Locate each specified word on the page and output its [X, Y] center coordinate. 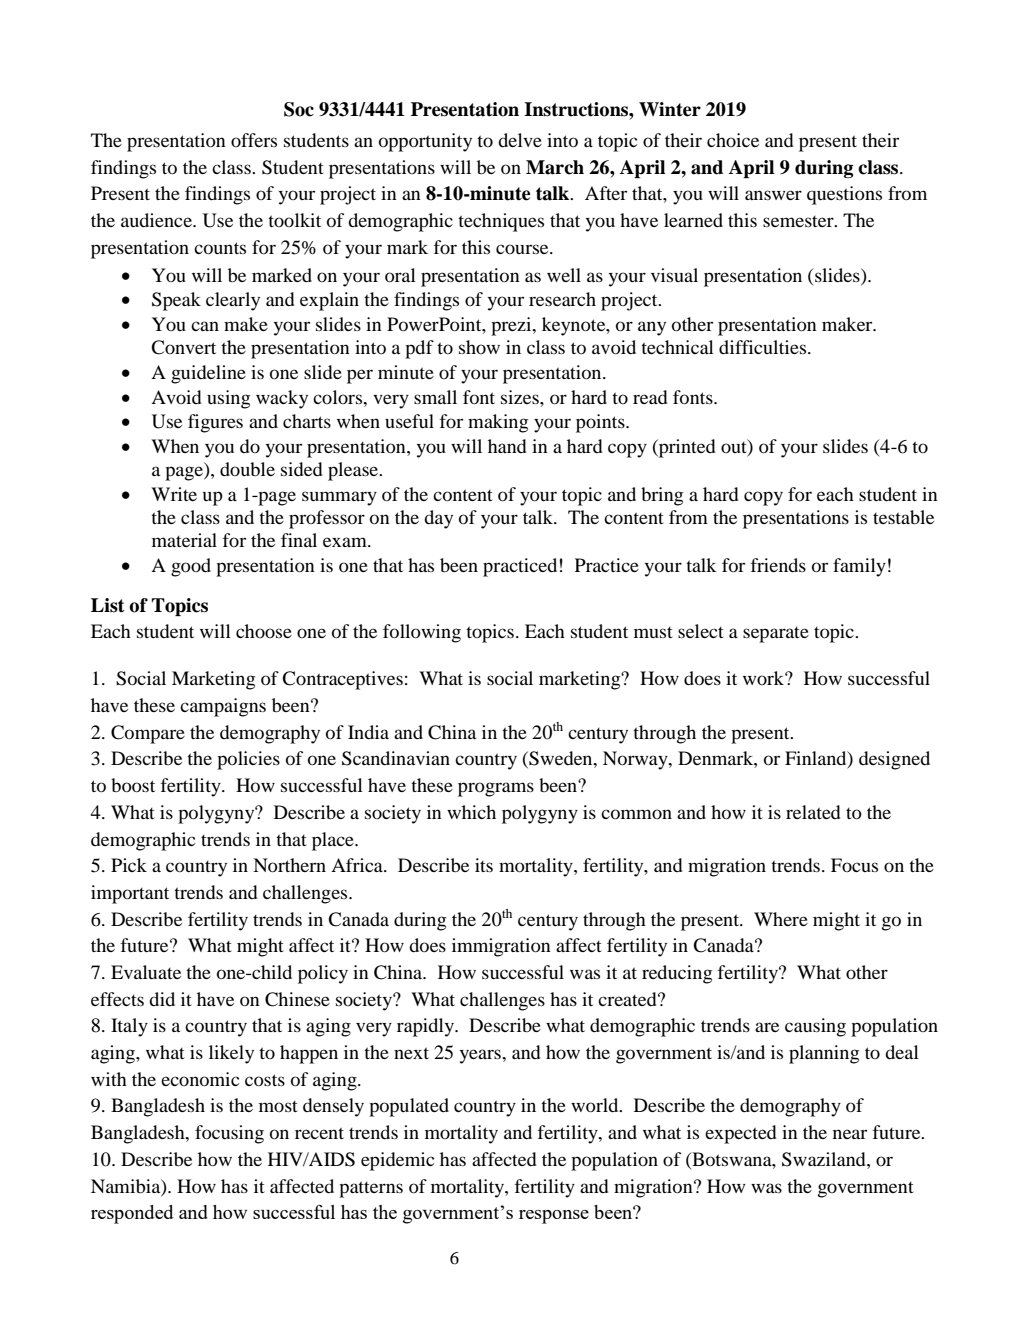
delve [520, 140]
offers [254, 140]
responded [132, 1214]
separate [776, 635]
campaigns [223, 707]
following [422, 633]
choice [733, 140]
